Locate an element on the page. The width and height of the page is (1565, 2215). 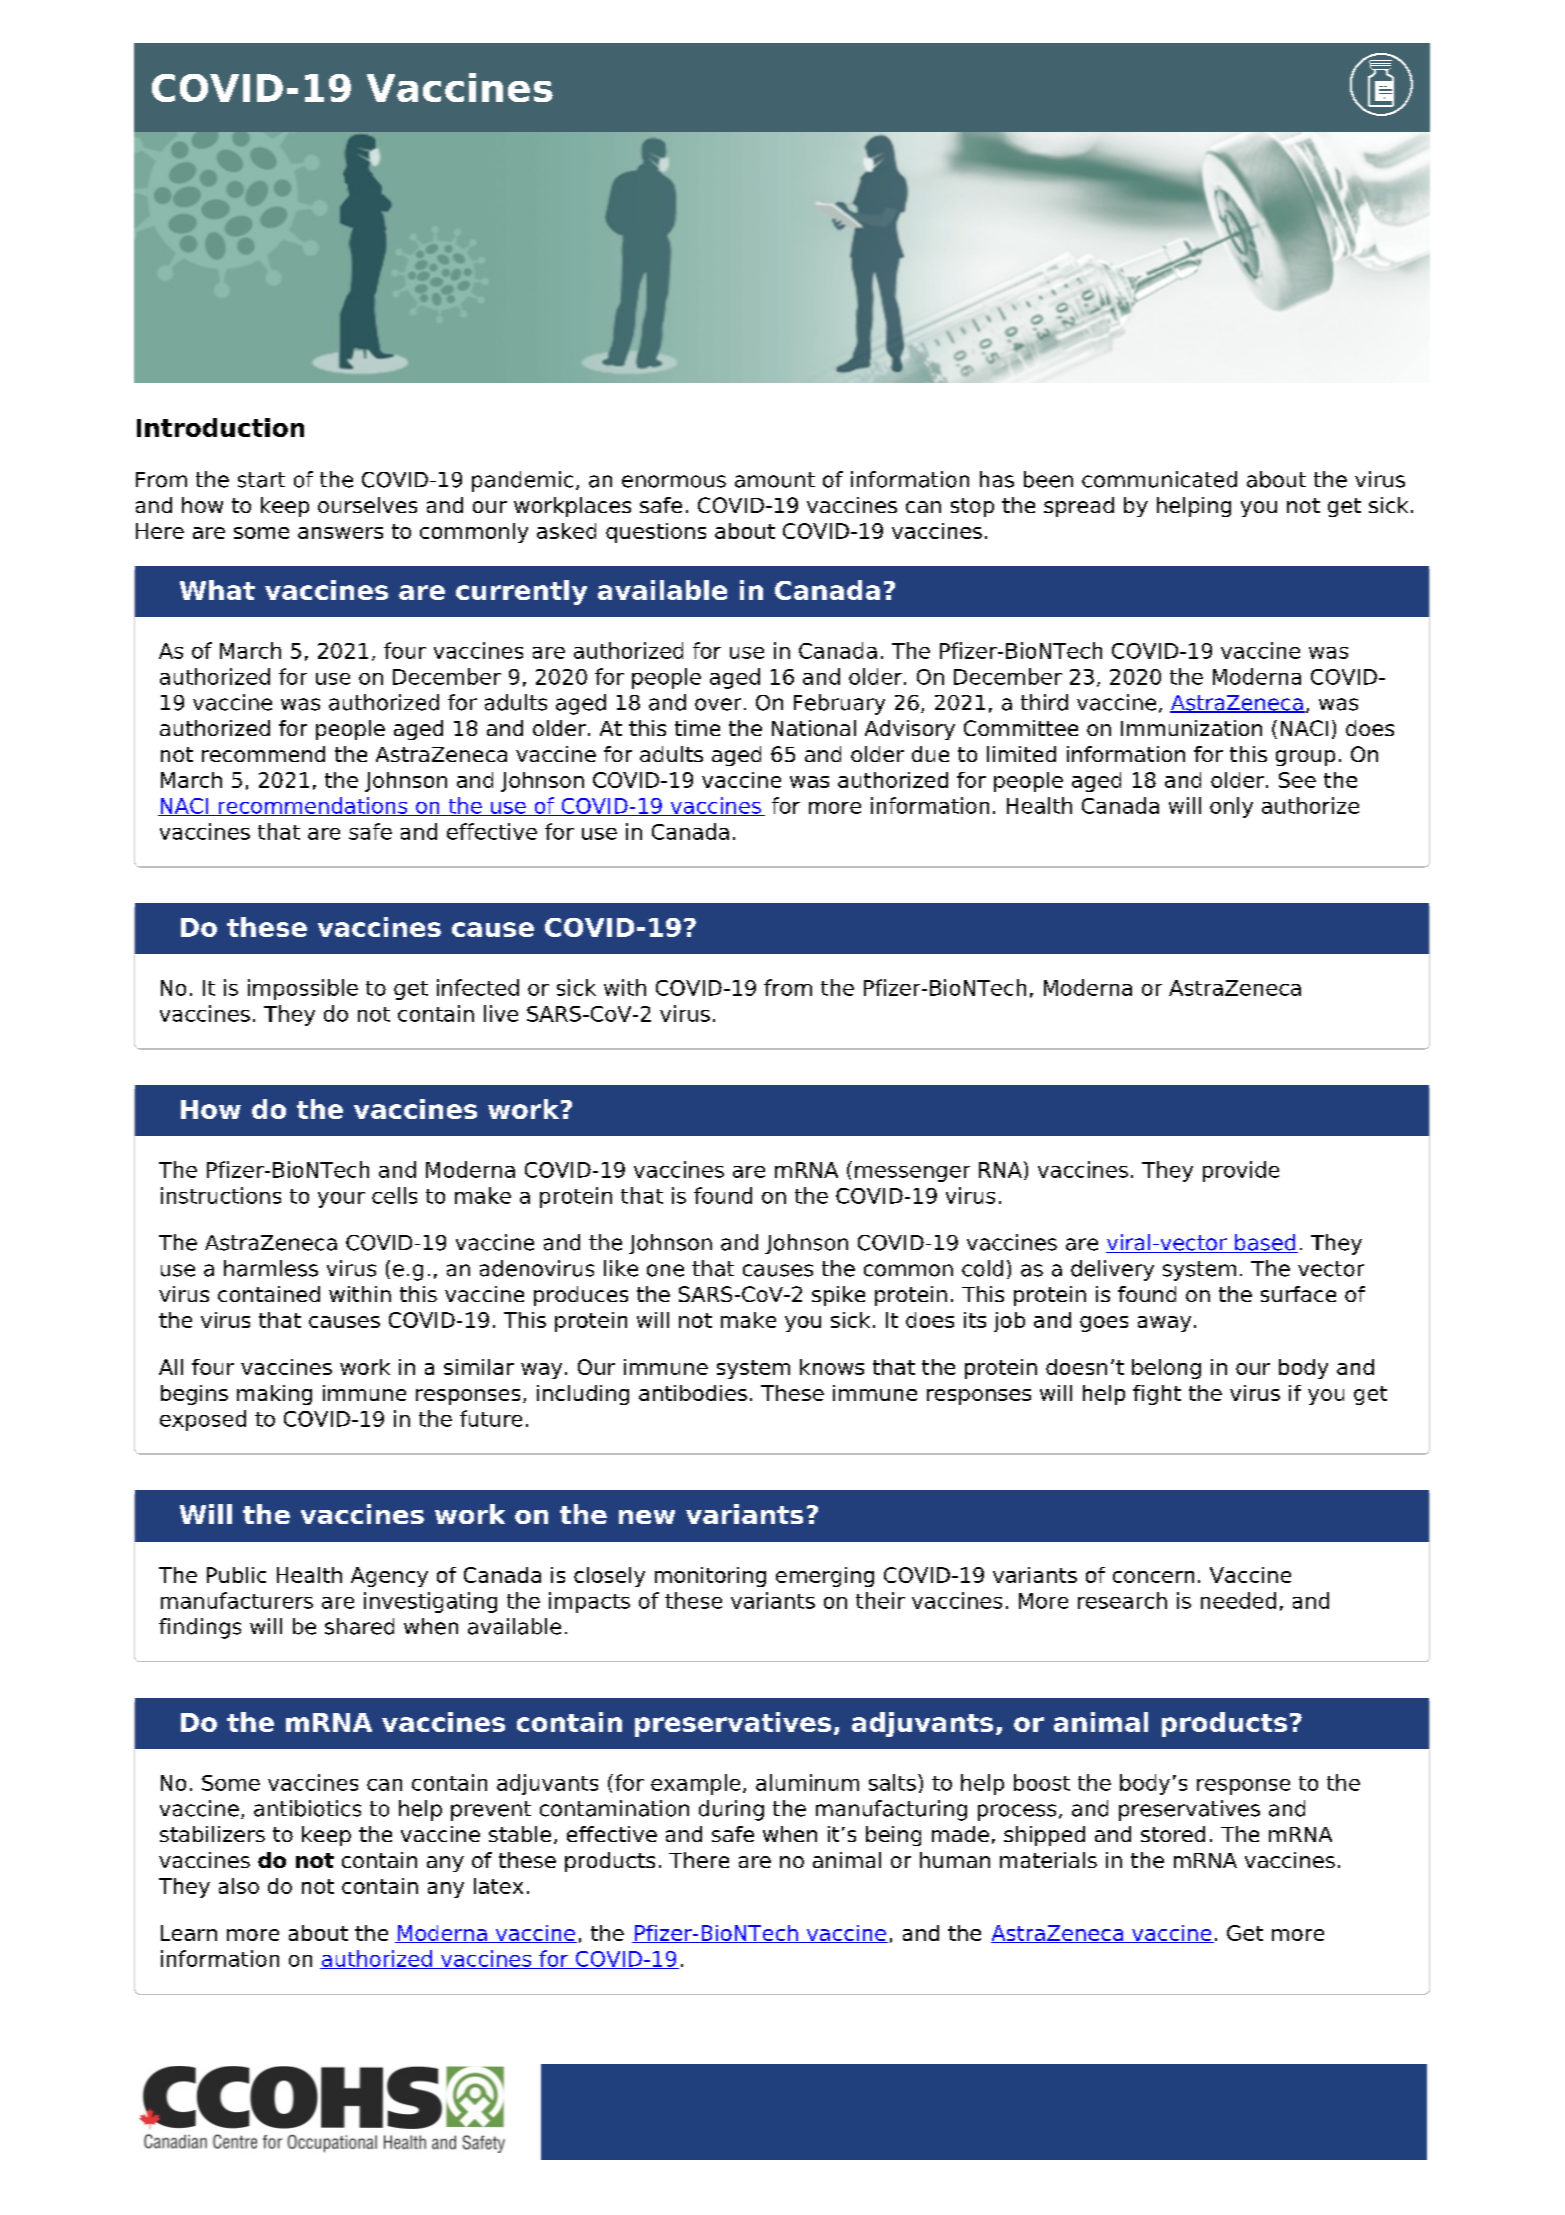
See is located at coordinates (1297, 780).
